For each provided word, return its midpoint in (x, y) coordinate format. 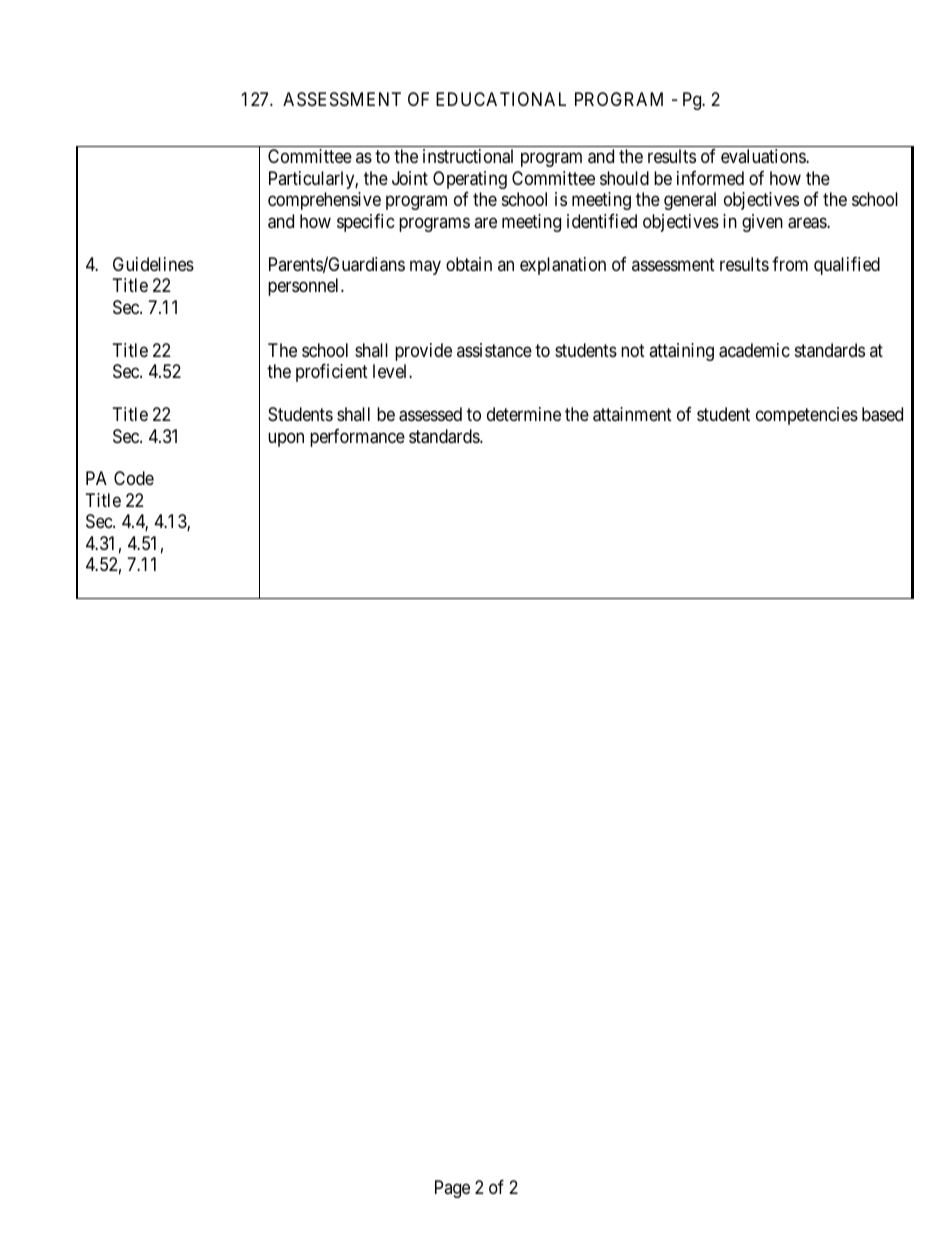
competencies (807, 416)
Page (452, 1189)
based (882, 414)
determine (524, 414)
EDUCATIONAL (501, 99)
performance (357, 438)
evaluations (764, 156)
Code (134, 478)
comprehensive (324, 201)
